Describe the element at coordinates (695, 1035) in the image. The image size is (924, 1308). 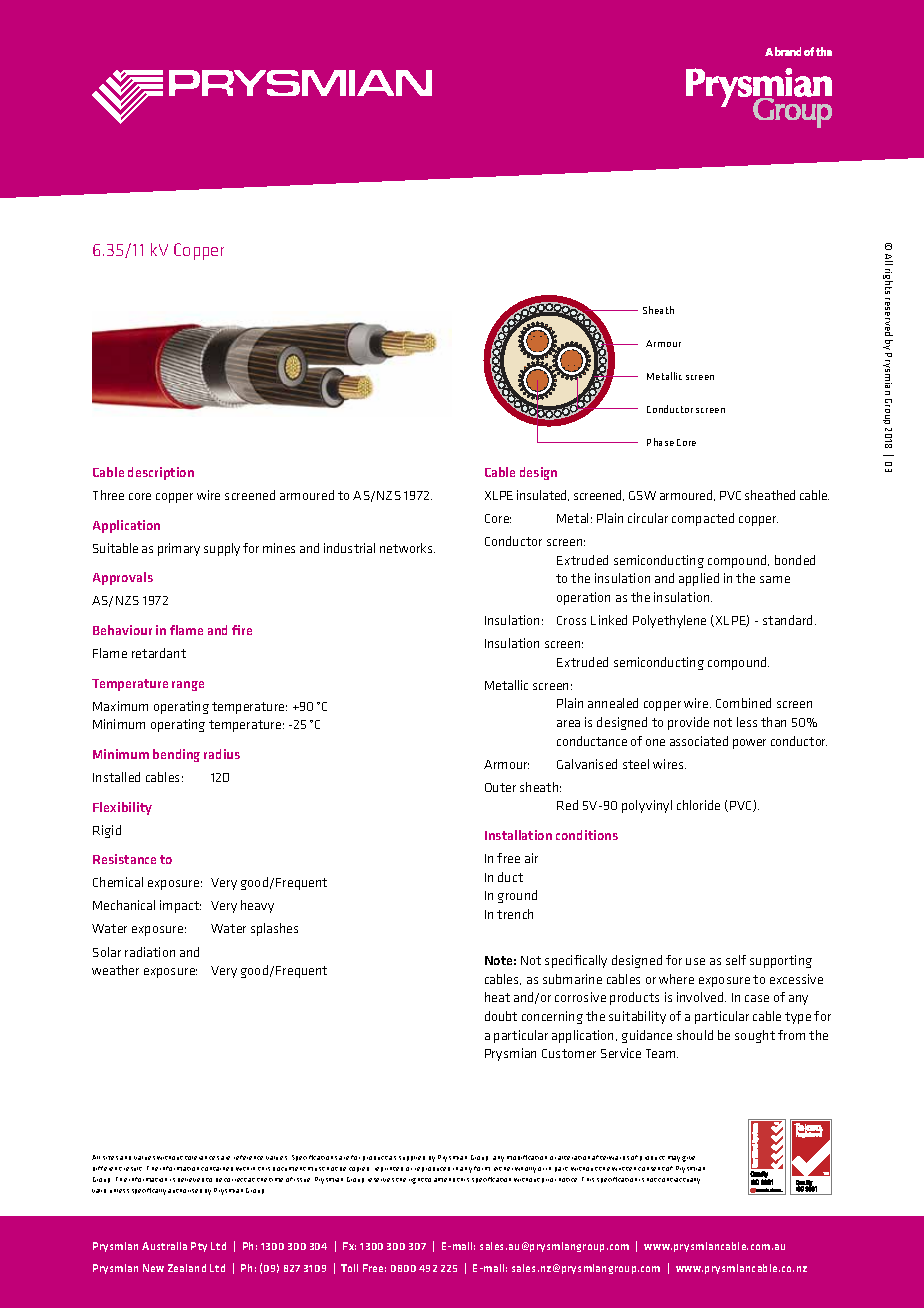
I see `should` at that location.
